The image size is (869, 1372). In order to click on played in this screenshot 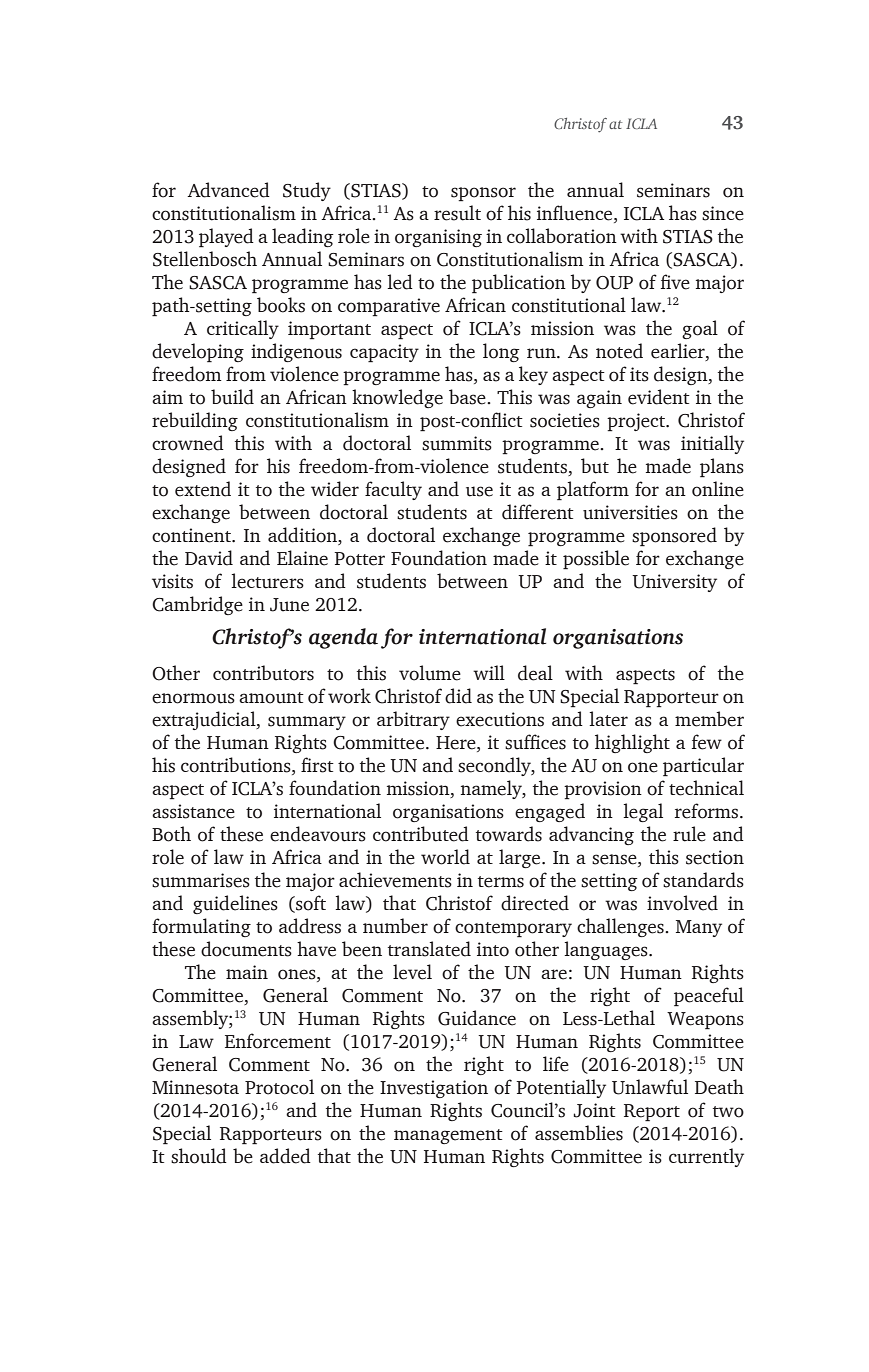, I will do `click(226, 238)`.
